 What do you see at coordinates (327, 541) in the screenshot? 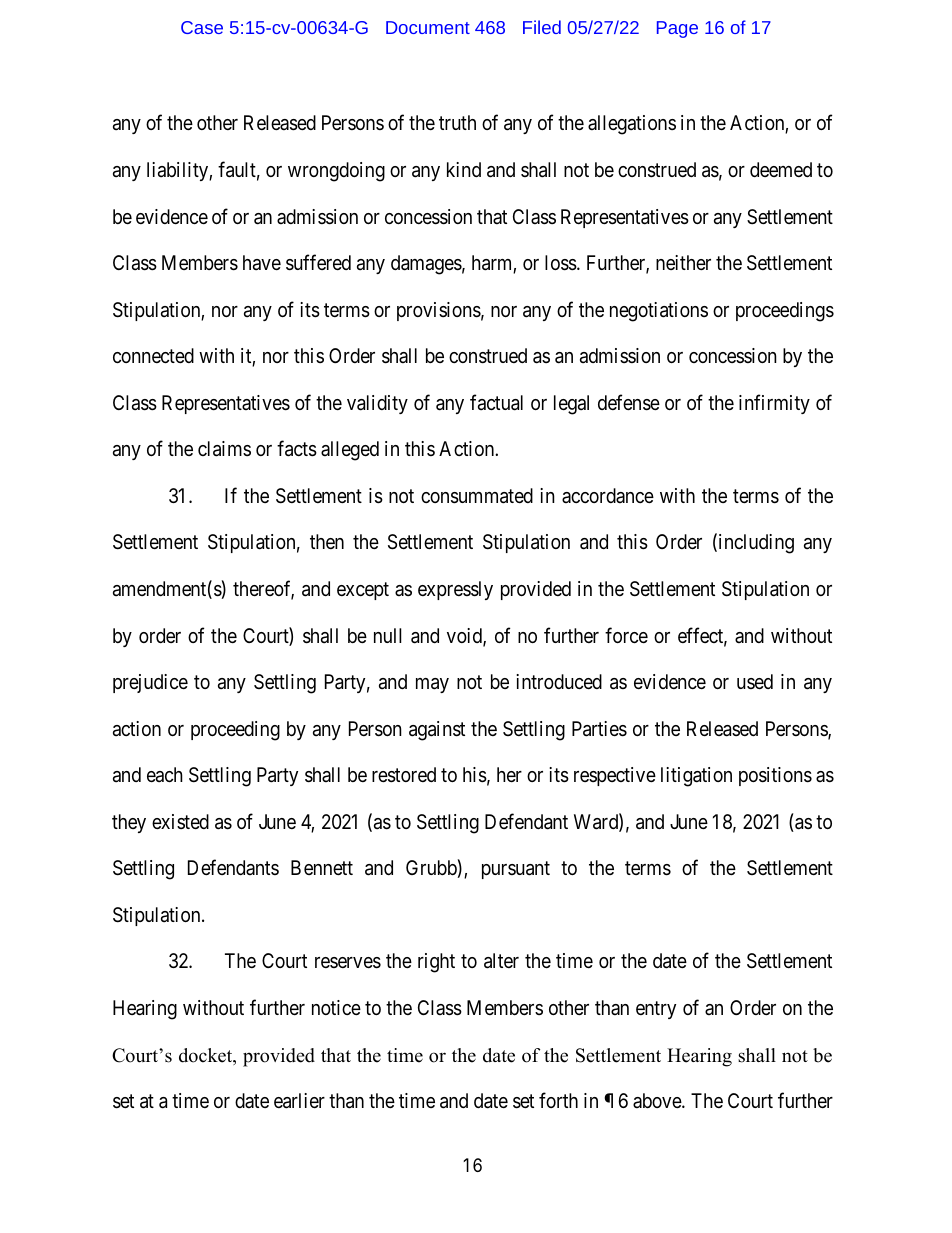
I see `then` at bounding box center [327, 541].
